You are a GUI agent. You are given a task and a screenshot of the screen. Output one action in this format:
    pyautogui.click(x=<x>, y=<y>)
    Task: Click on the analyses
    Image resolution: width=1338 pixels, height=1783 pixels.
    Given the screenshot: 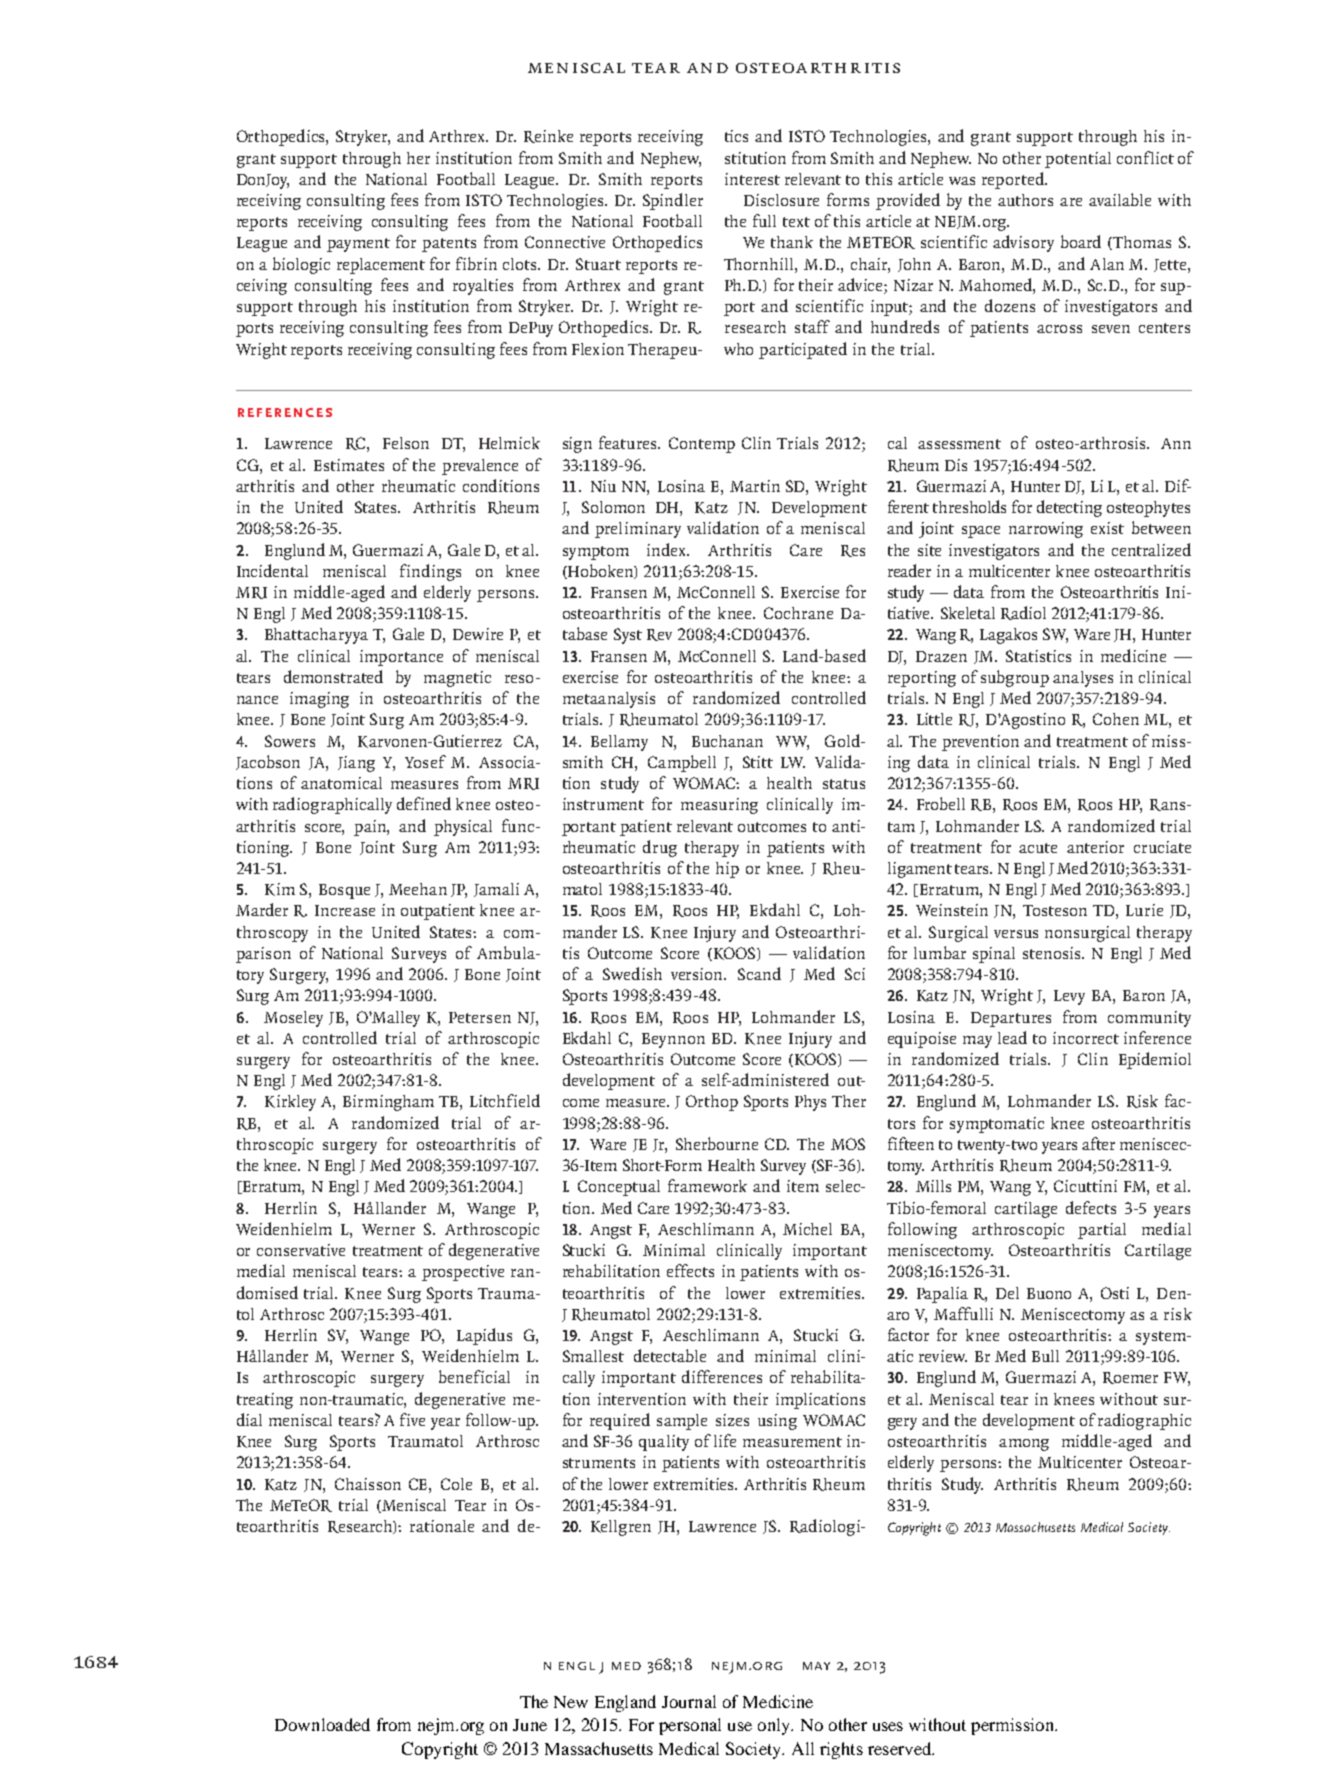 What is the action you would take?
    pyautogui.click(x=1083, y=679)
